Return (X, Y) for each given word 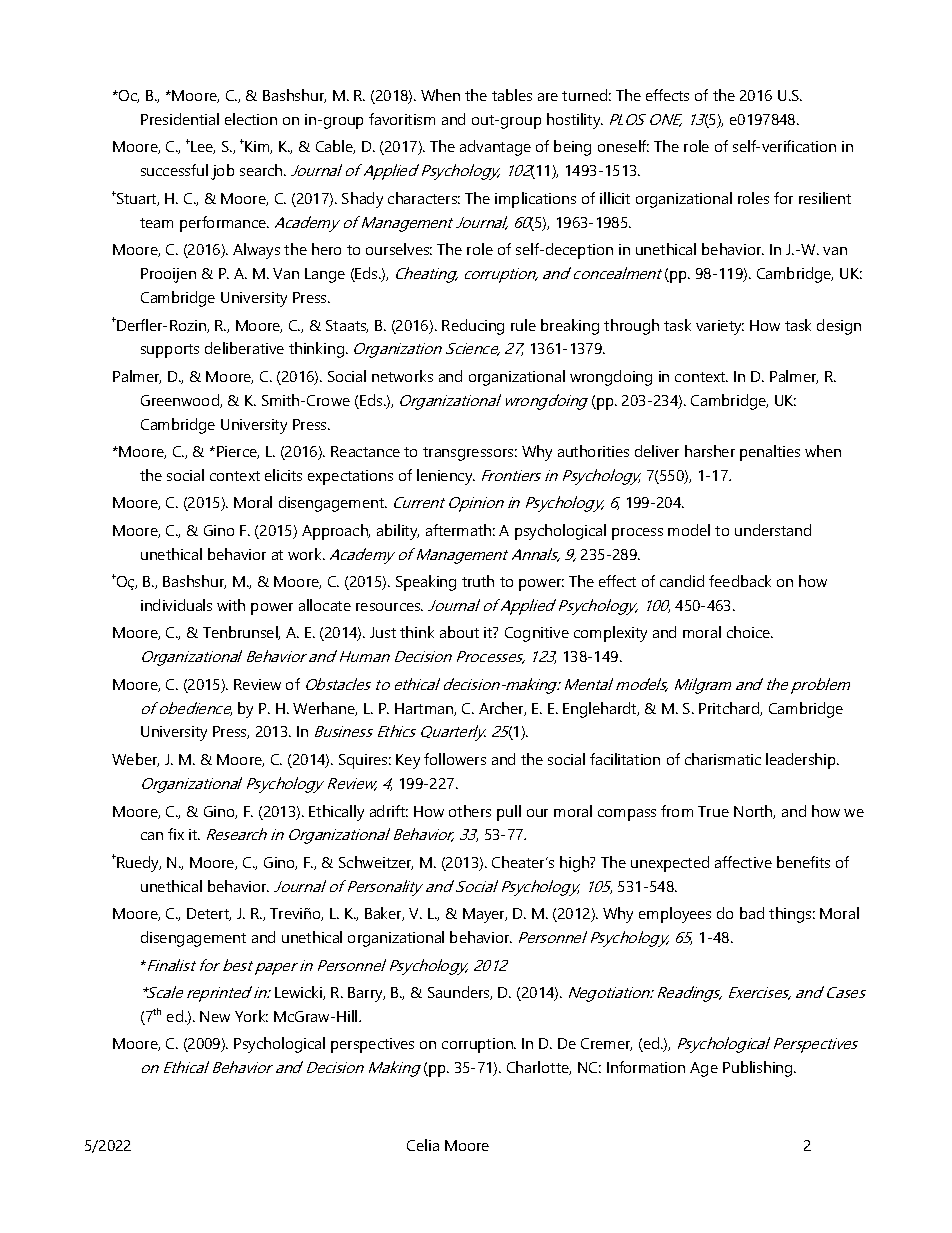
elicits (283, 475)
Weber (135, 760)
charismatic (723, 759)
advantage (495, 148)
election (251, 119)
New (215, 1016)
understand (773, 530)
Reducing (473, 327)
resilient (825, 198)
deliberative (244, 348)
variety (720, 327)
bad (752, 913)
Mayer (485, 915)
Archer (502, 709)
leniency (446, 477)
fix (176, 834)
